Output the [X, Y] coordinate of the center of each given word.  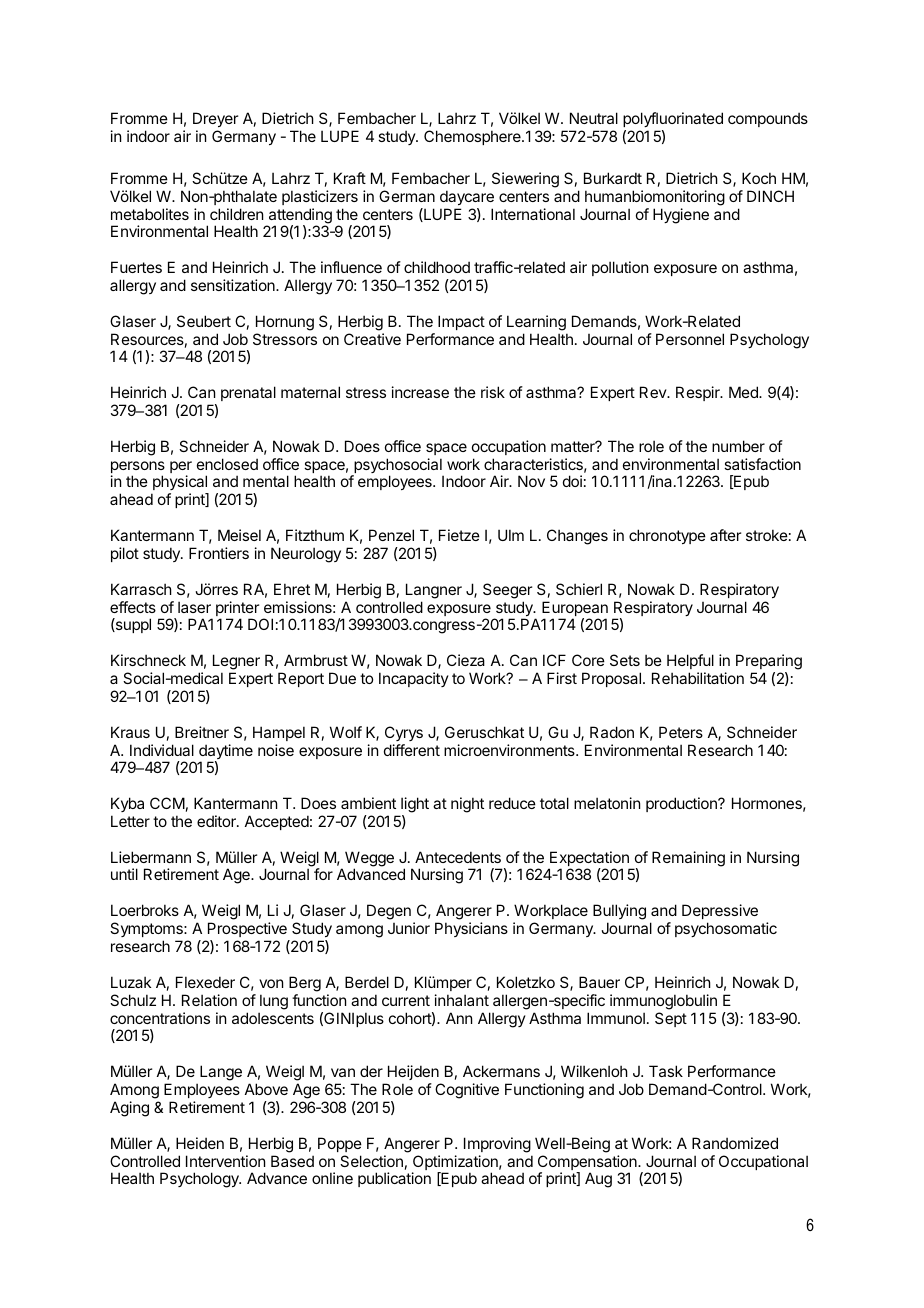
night [467, 805]
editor [217, 821]
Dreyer [215, 119]
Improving [497, 1145]
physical [180, 484]
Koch [759, 178]
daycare [467, 197]
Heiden [200, 1143]
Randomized [735, 1143]
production [682, 804]
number [738, 446]
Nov [531, 481]
